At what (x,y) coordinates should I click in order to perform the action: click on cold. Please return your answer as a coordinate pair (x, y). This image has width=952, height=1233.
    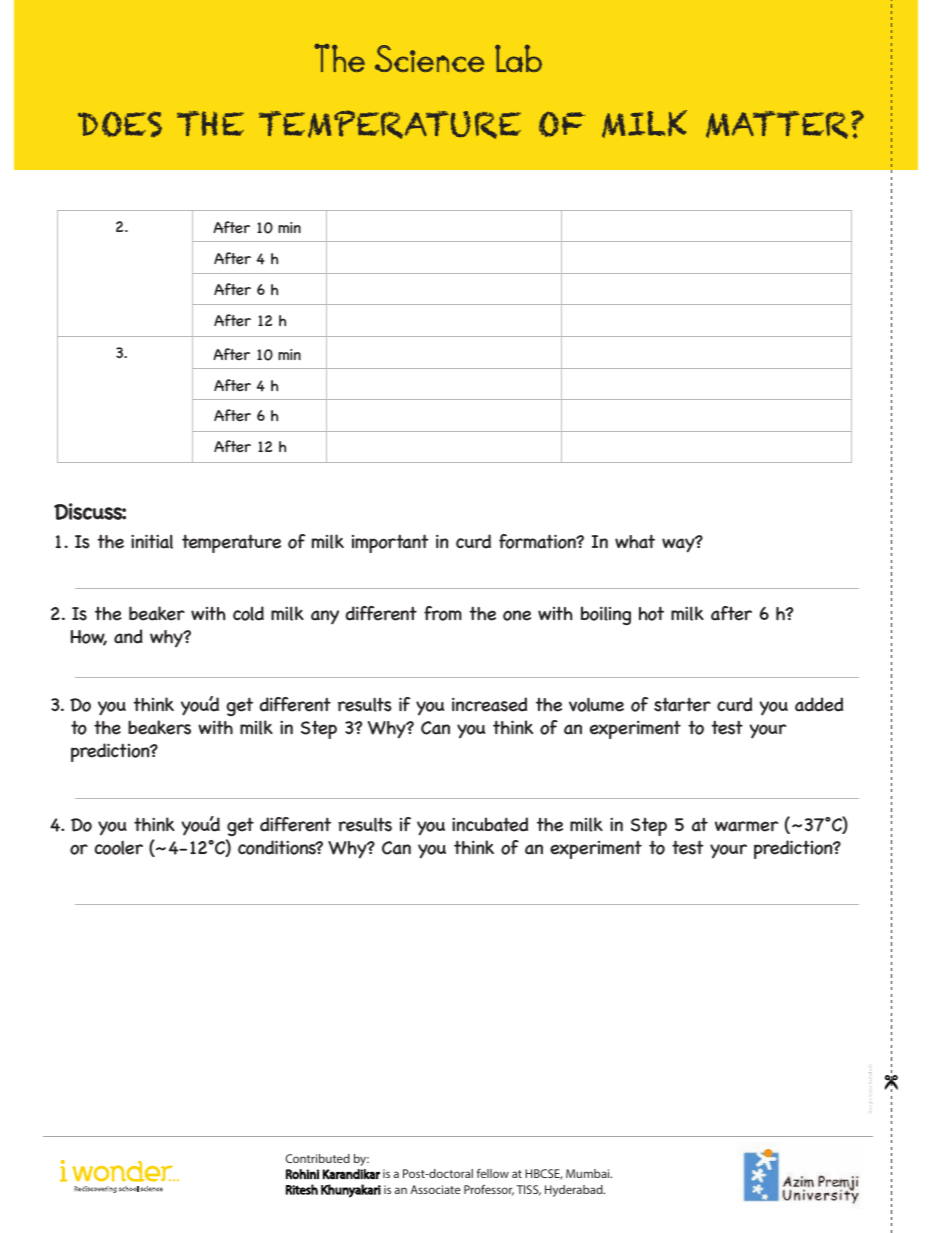
    Looking at the image, I should click on (248, 613).
